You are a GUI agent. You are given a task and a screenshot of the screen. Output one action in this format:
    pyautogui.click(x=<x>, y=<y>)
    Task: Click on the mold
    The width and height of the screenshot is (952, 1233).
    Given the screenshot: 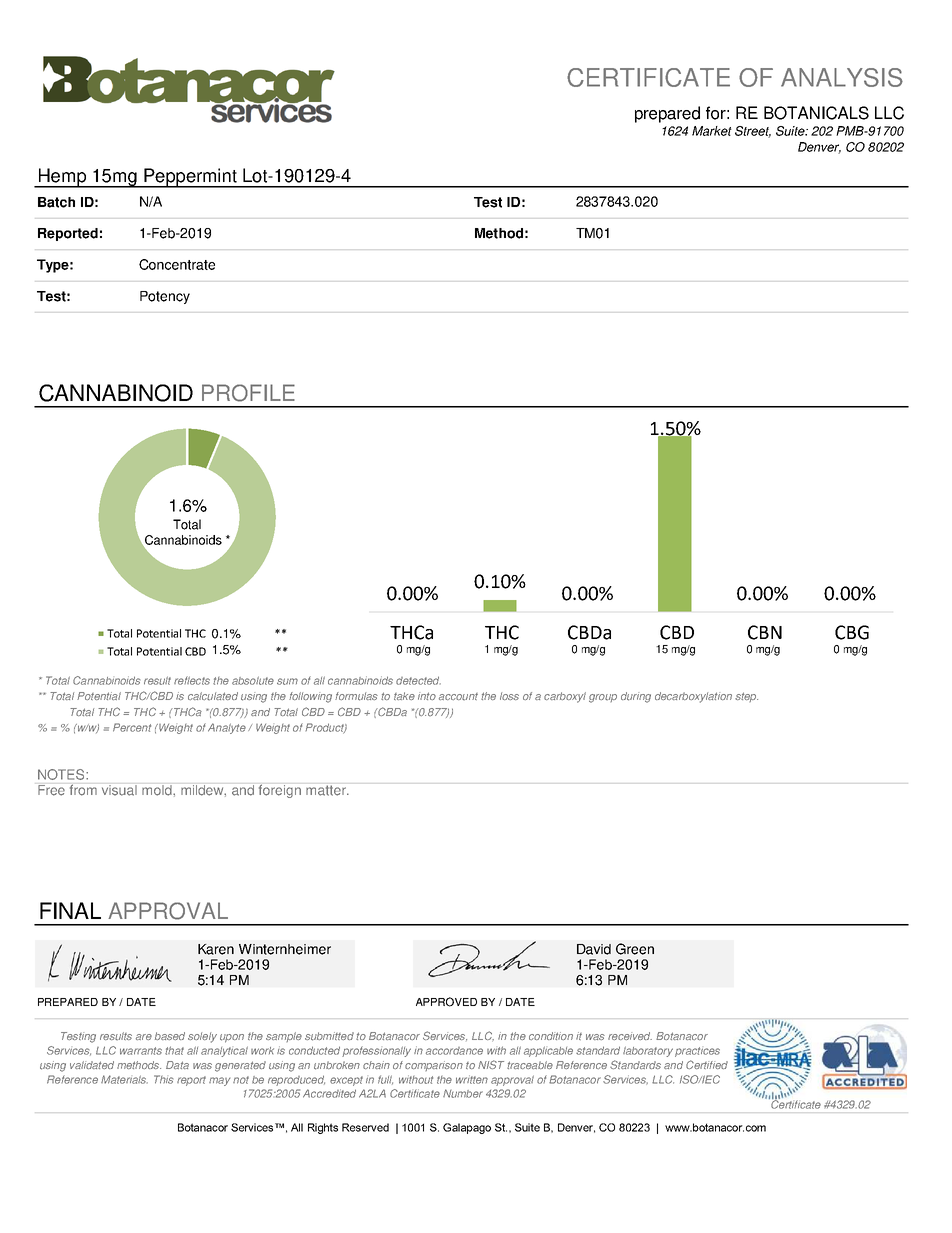 What is the action you would take?
    pyautogui.click(x=158, y=790)
